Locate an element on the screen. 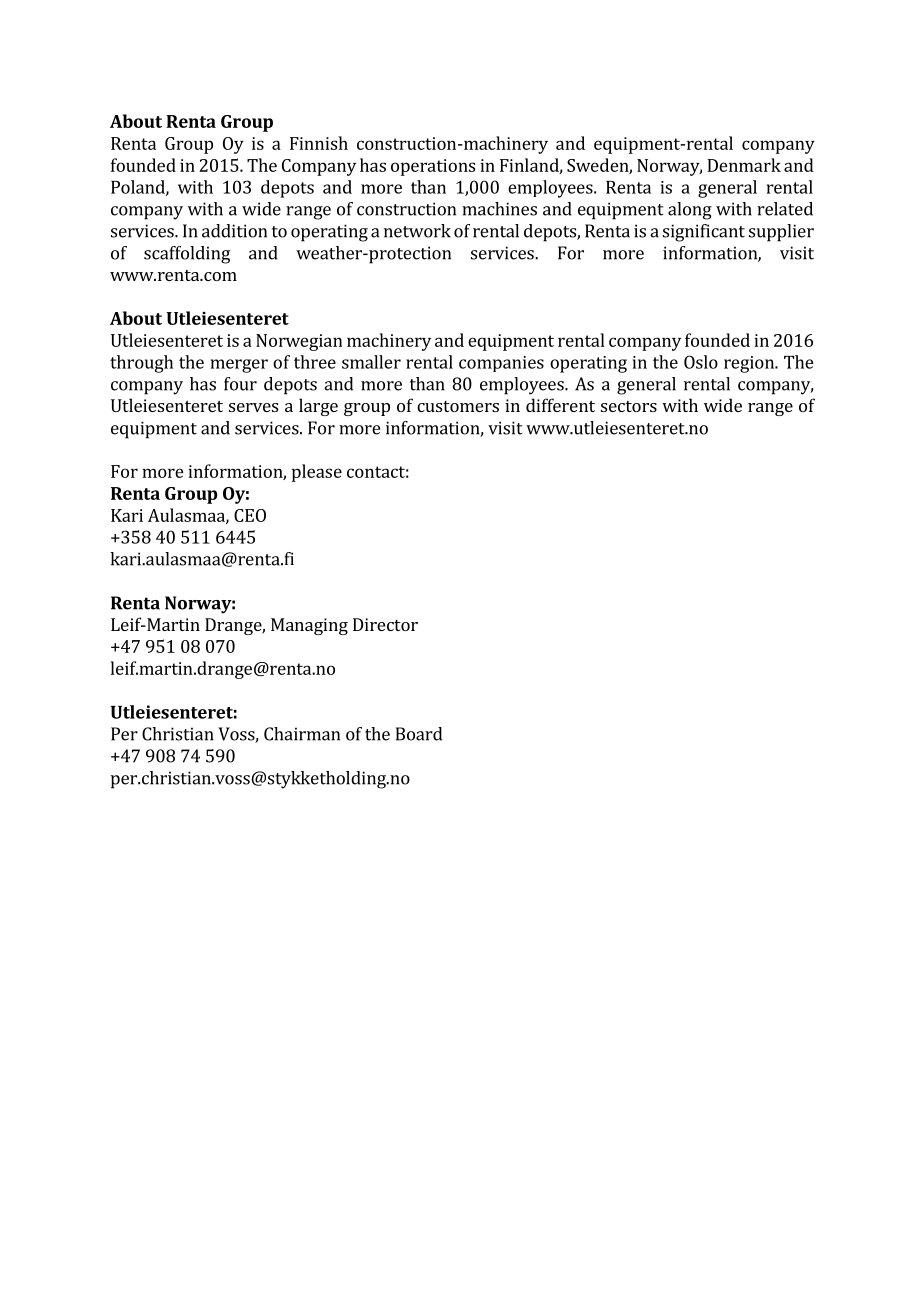  scaffolding is located at coordinates (187, 255).
